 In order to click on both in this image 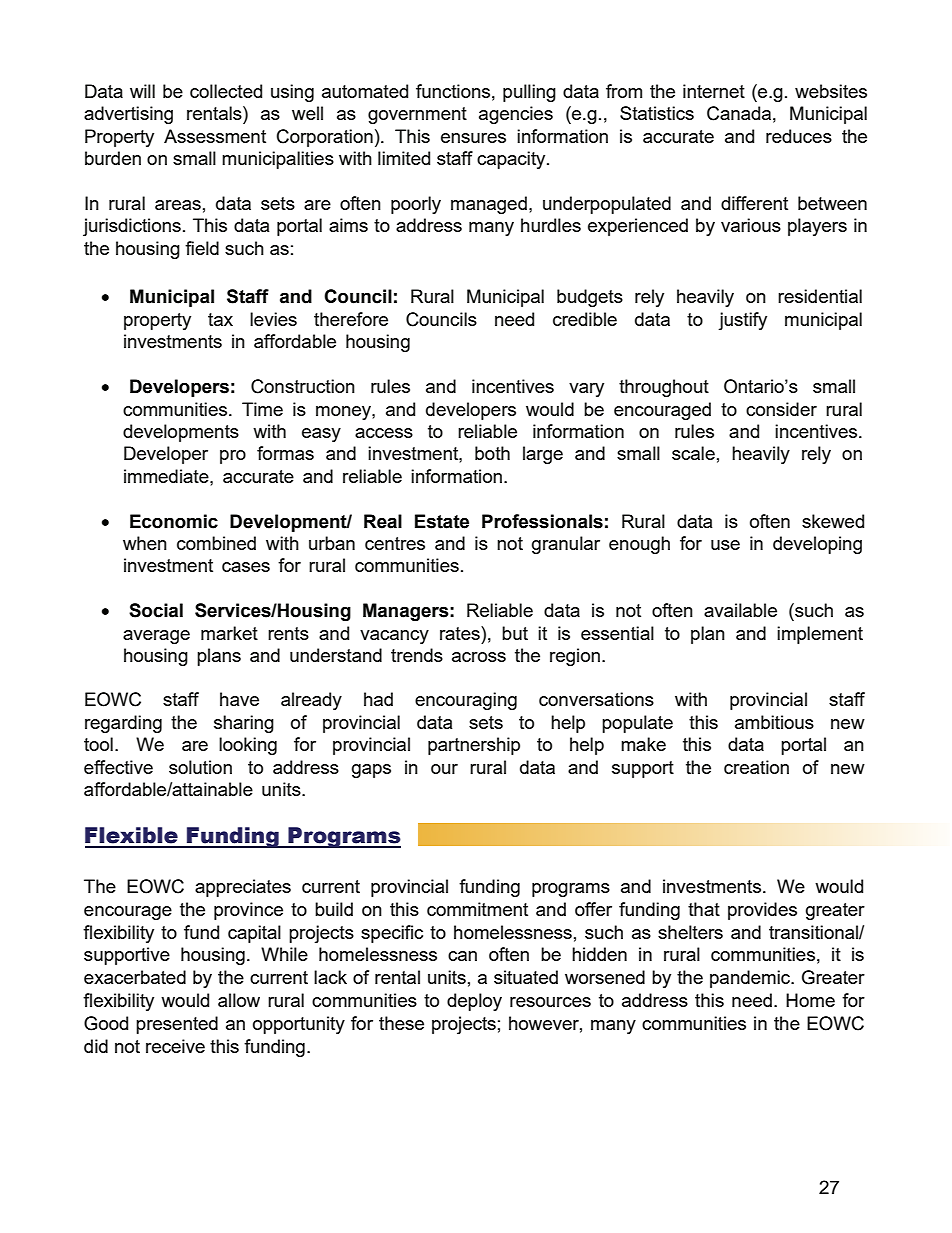, I will do `click(492, 453)`.
